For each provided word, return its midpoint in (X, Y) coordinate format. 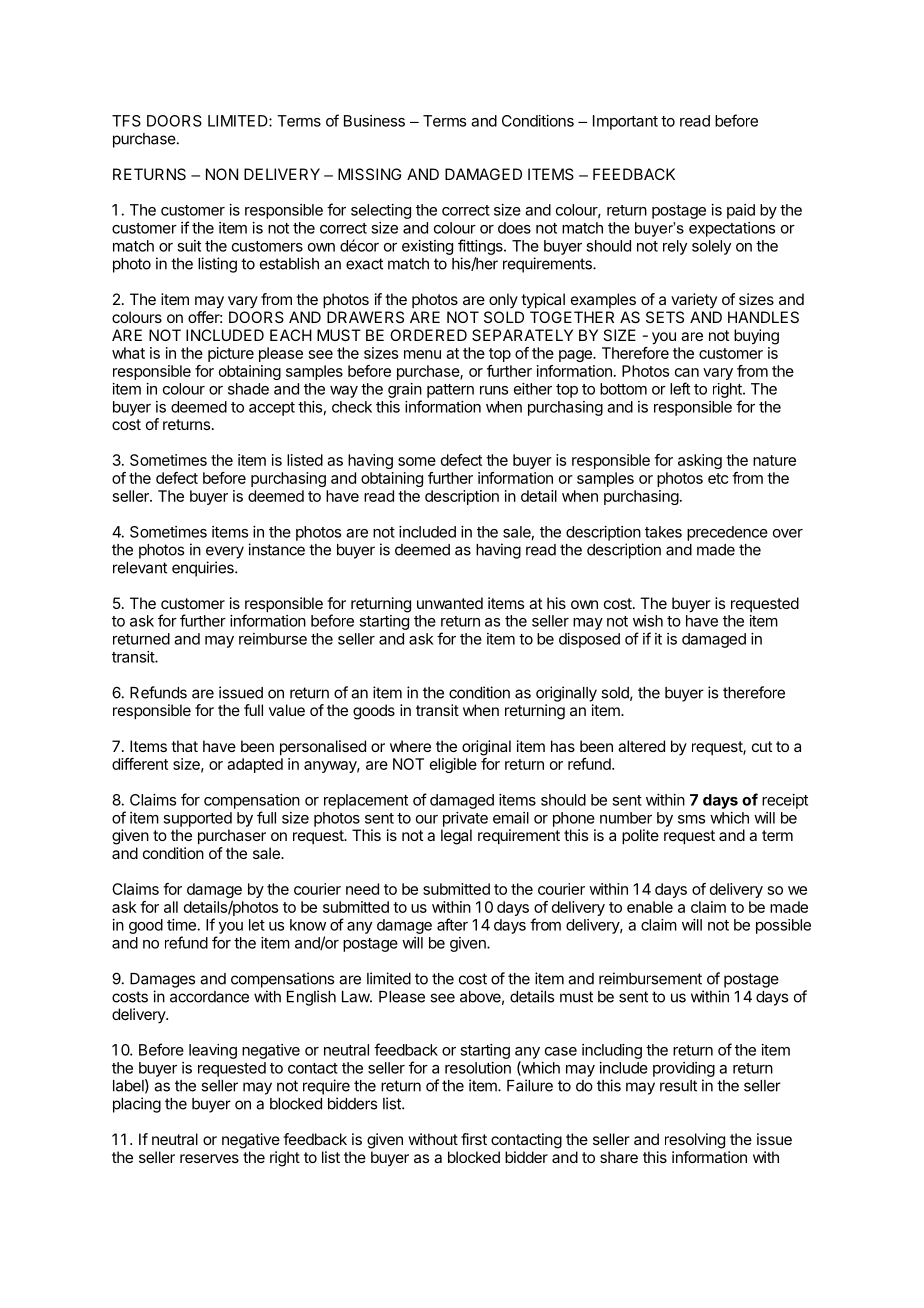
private (465, 819)
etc (718, 478)
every (225, 552)
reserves (209, 1158)
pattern (450, 391)
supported (197, 819)
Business (374, 121)
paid (741, 211)
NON (222, 174)
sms (691, 819)
